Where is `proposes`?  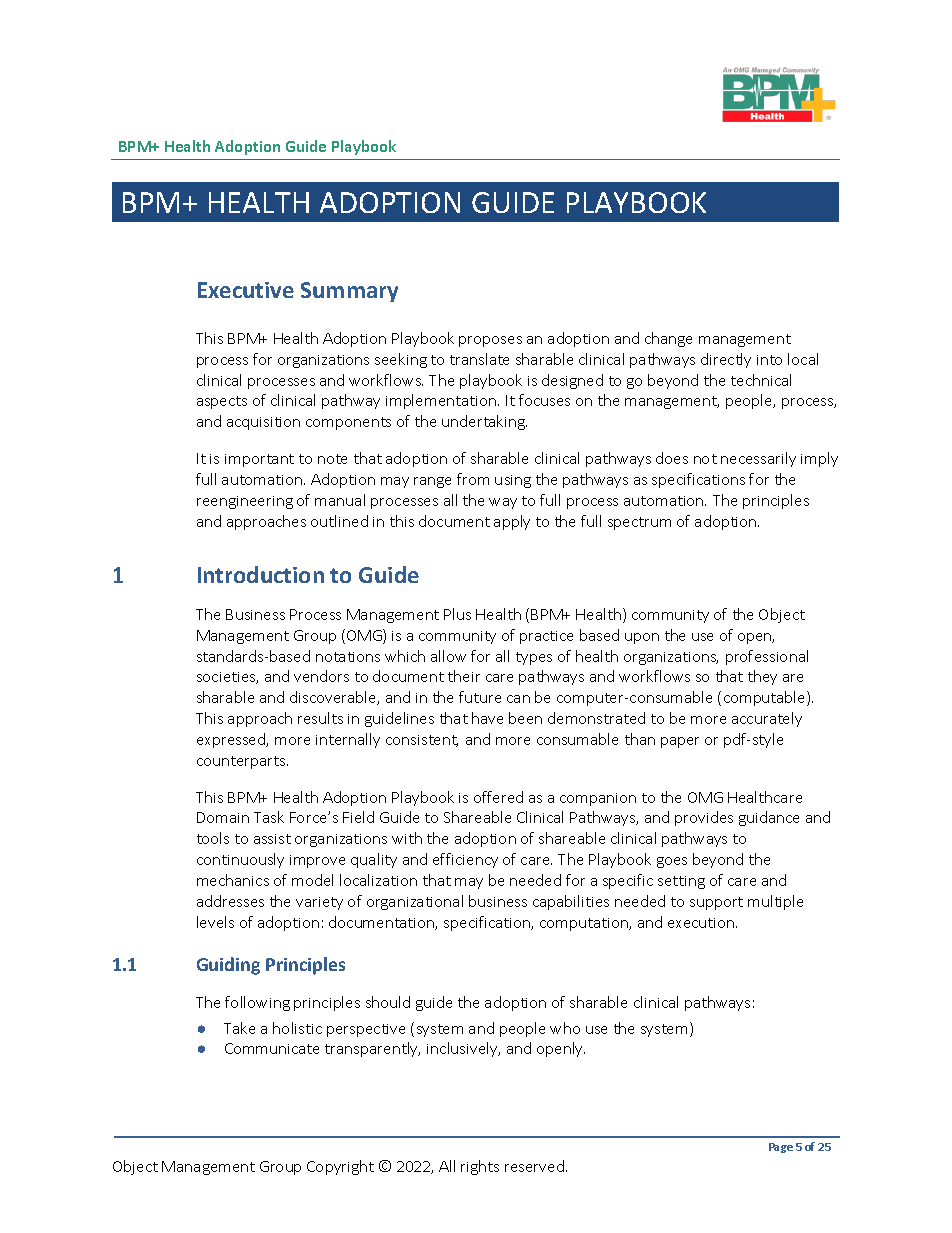
proposes is located at coordinates (490, 341).
